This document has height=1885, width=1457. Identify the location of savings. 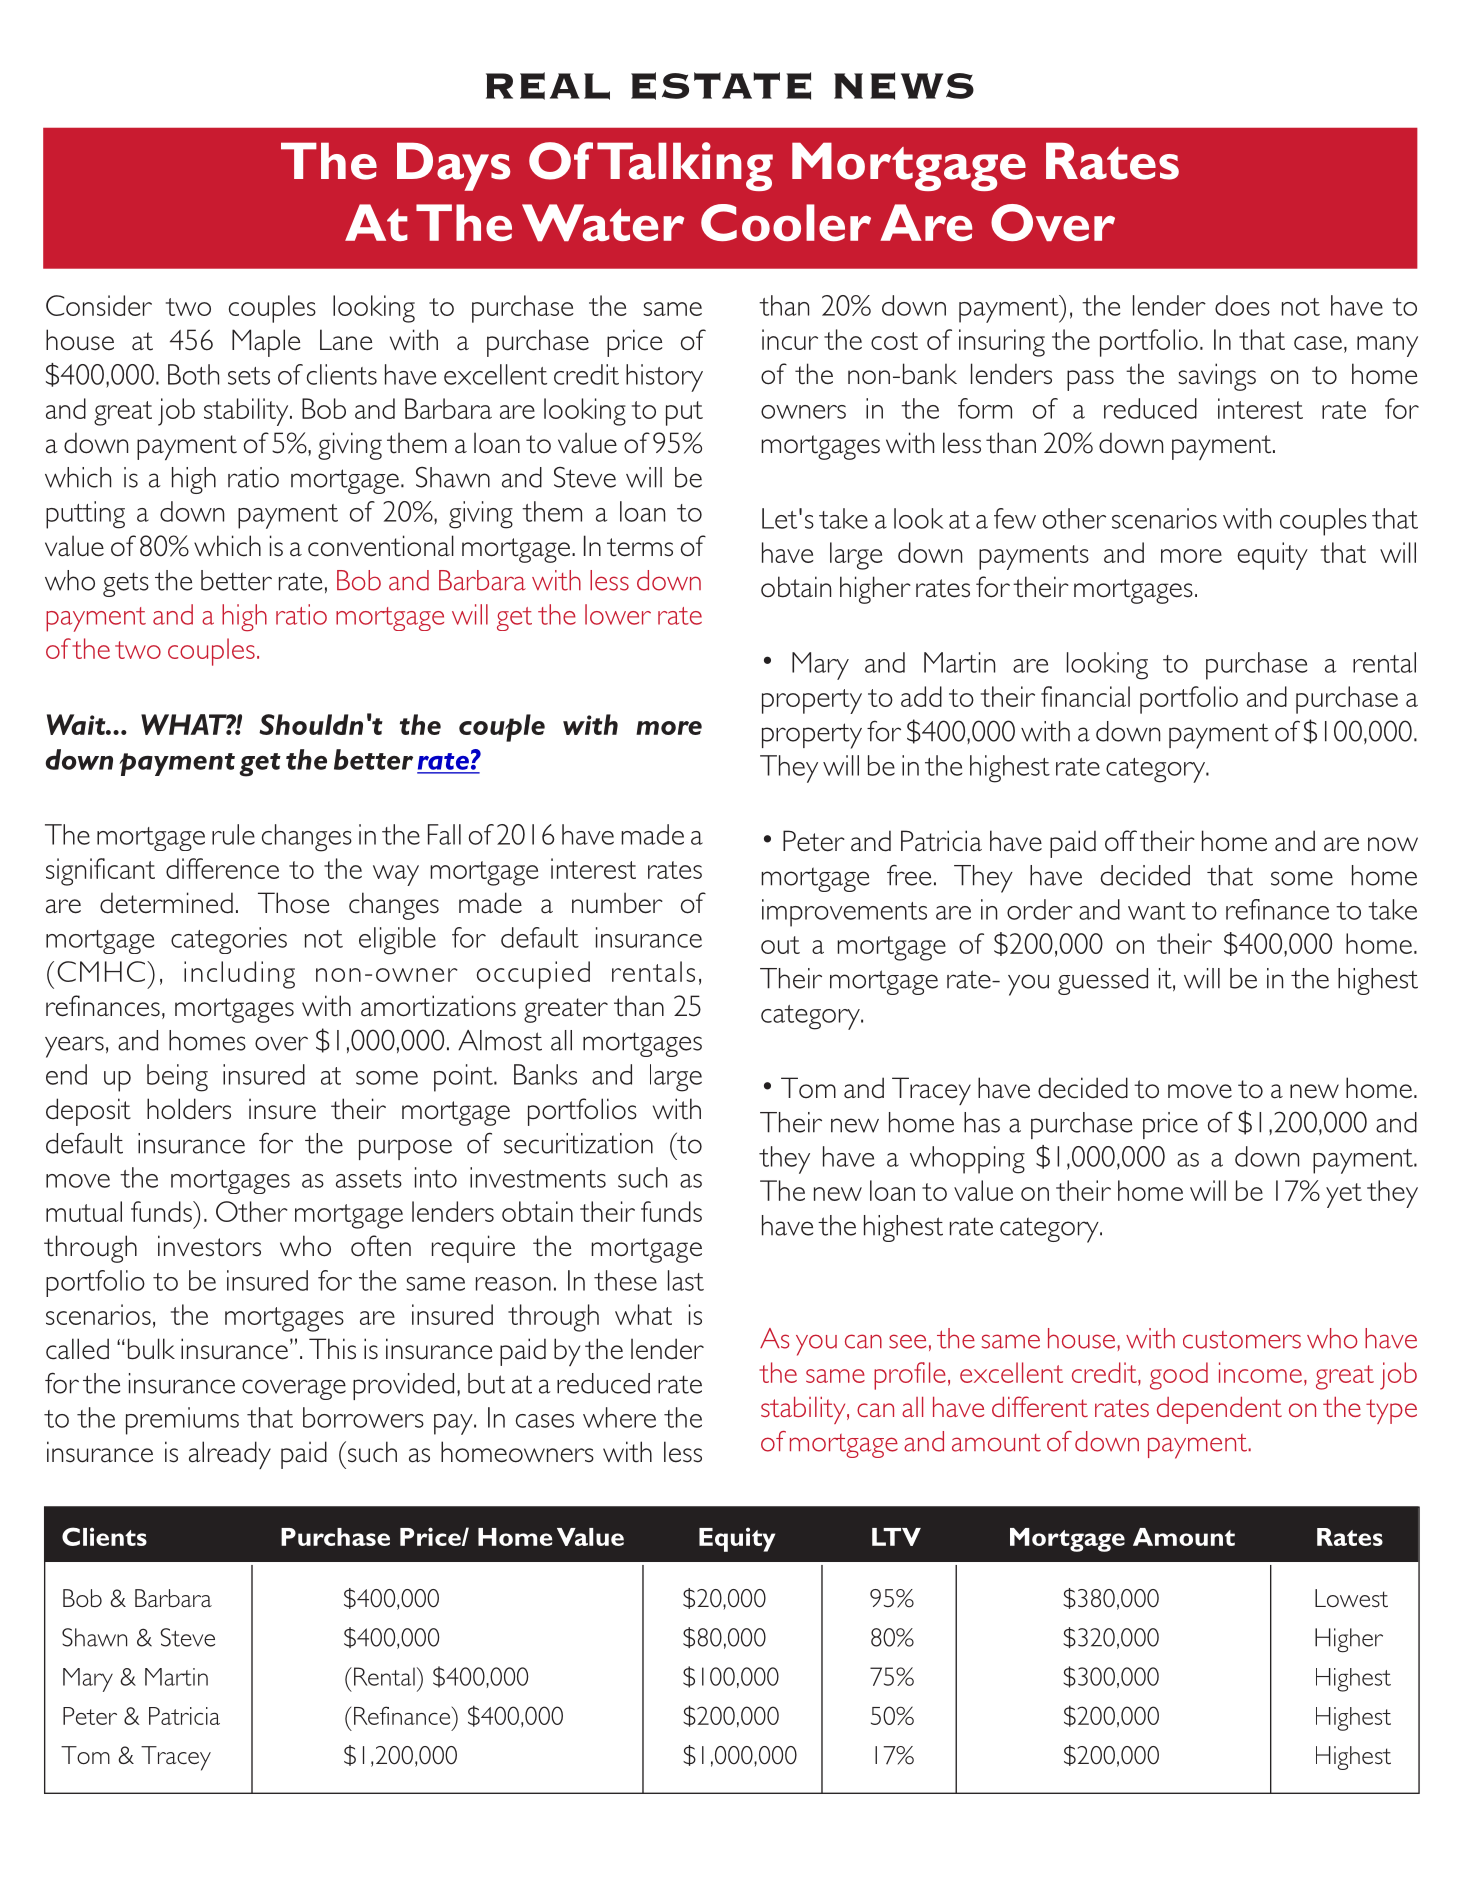
(1217, 377).
